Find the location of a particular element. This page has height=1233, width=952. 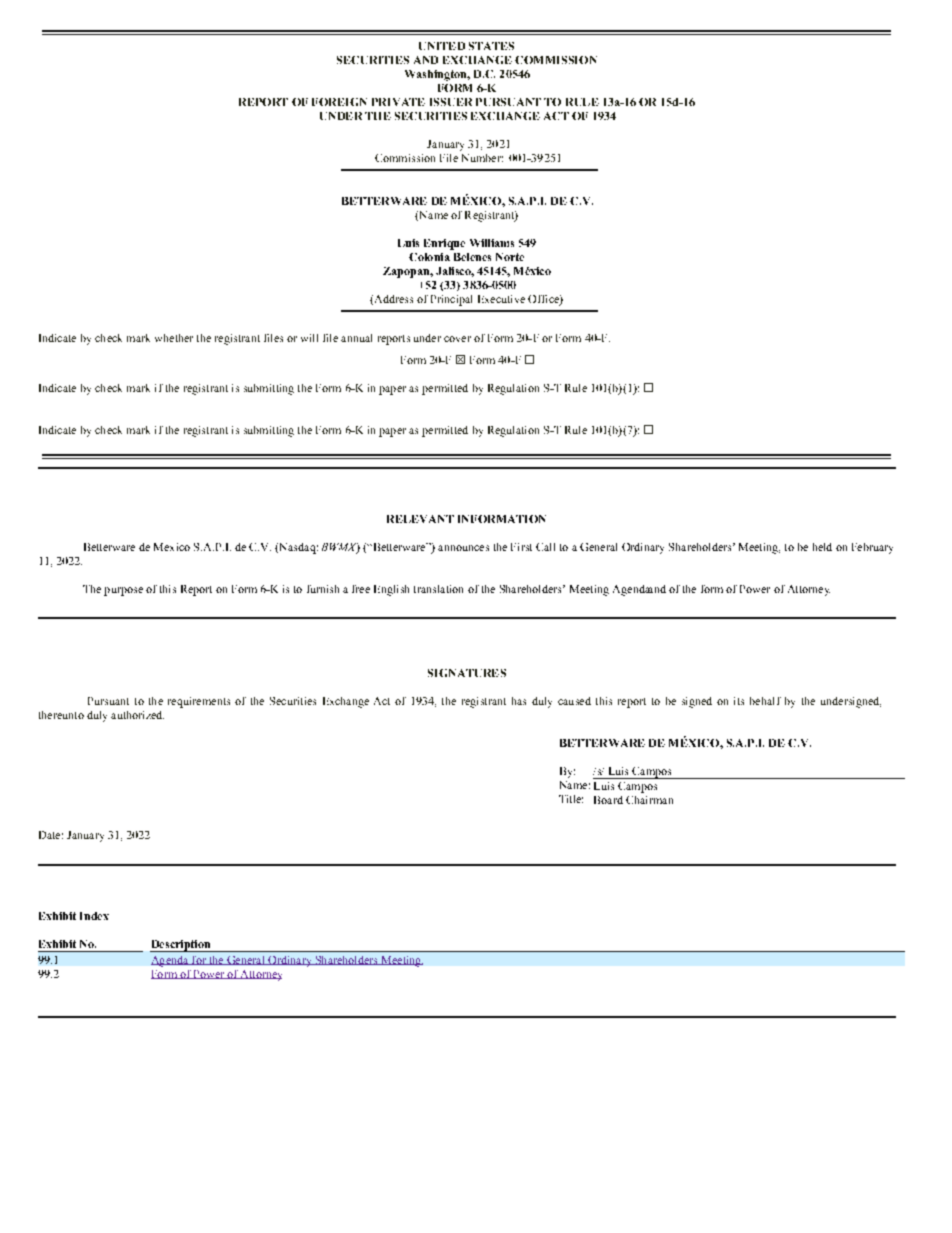

Office is located at coordinates (544, 300).
